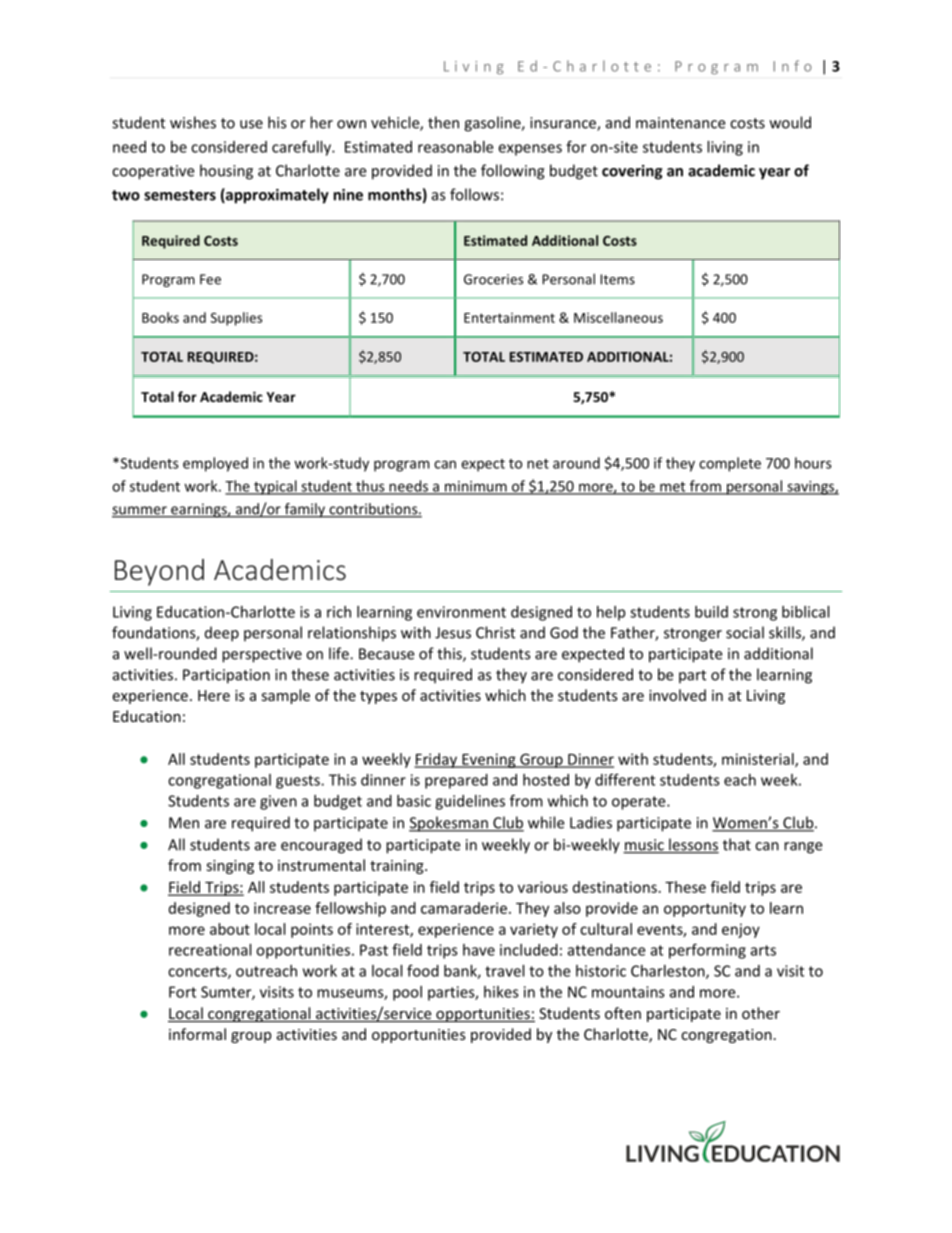 This screenshot has width=952, height=1233. Describe the element at coordinates (680, 123) in the screenshot. I see `maintenance` at that location.
